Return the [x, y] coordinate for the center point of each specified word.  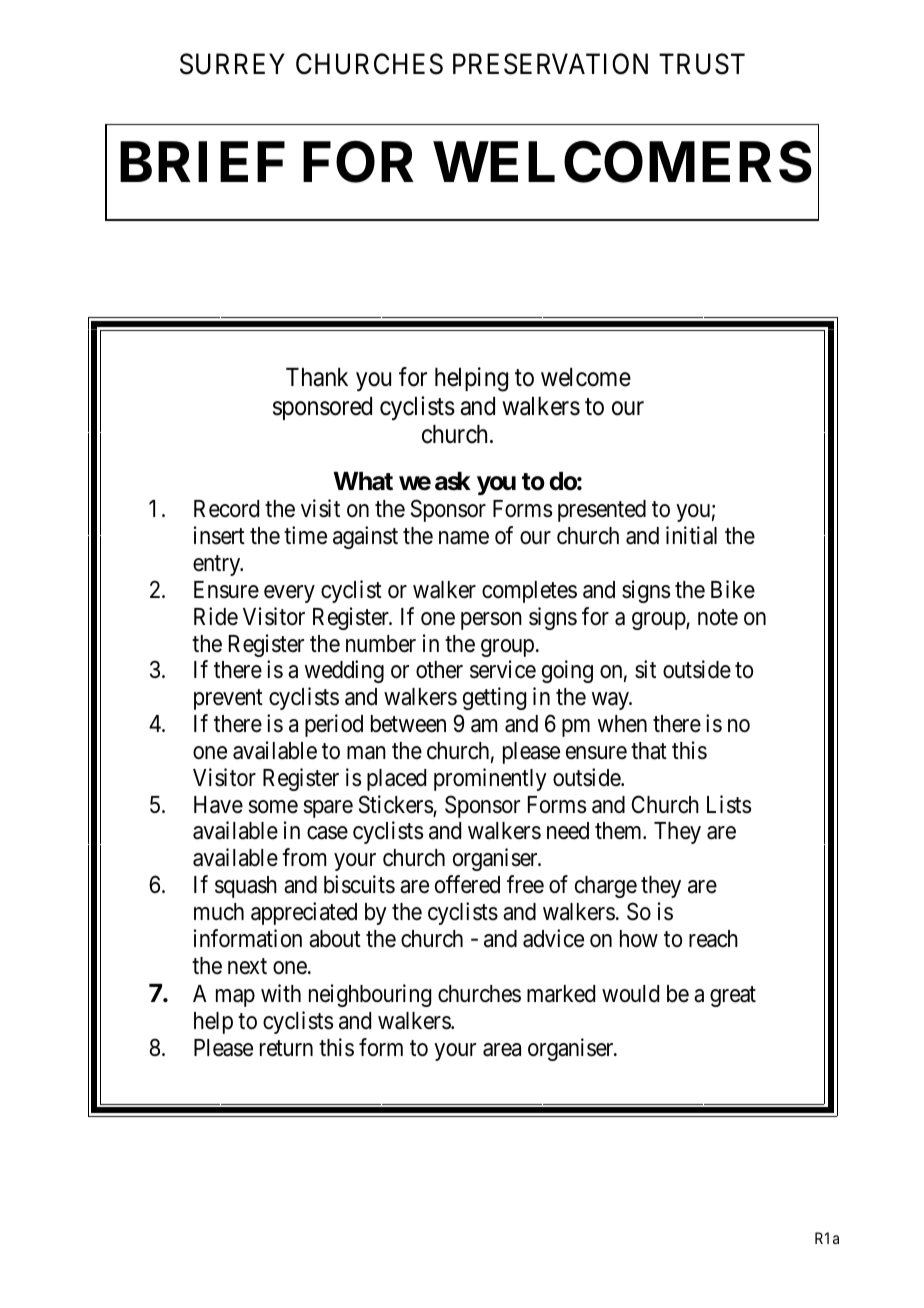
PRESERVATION [550, 64]
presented [602, 511]
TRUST [702, 64]
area [502, 1050]
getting [494, 698]
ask [453, 481]
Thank [317, 377]
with [281, 993]
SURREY [232, 64]
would [630, 993]
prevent [228, 700]
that [649, 751]
